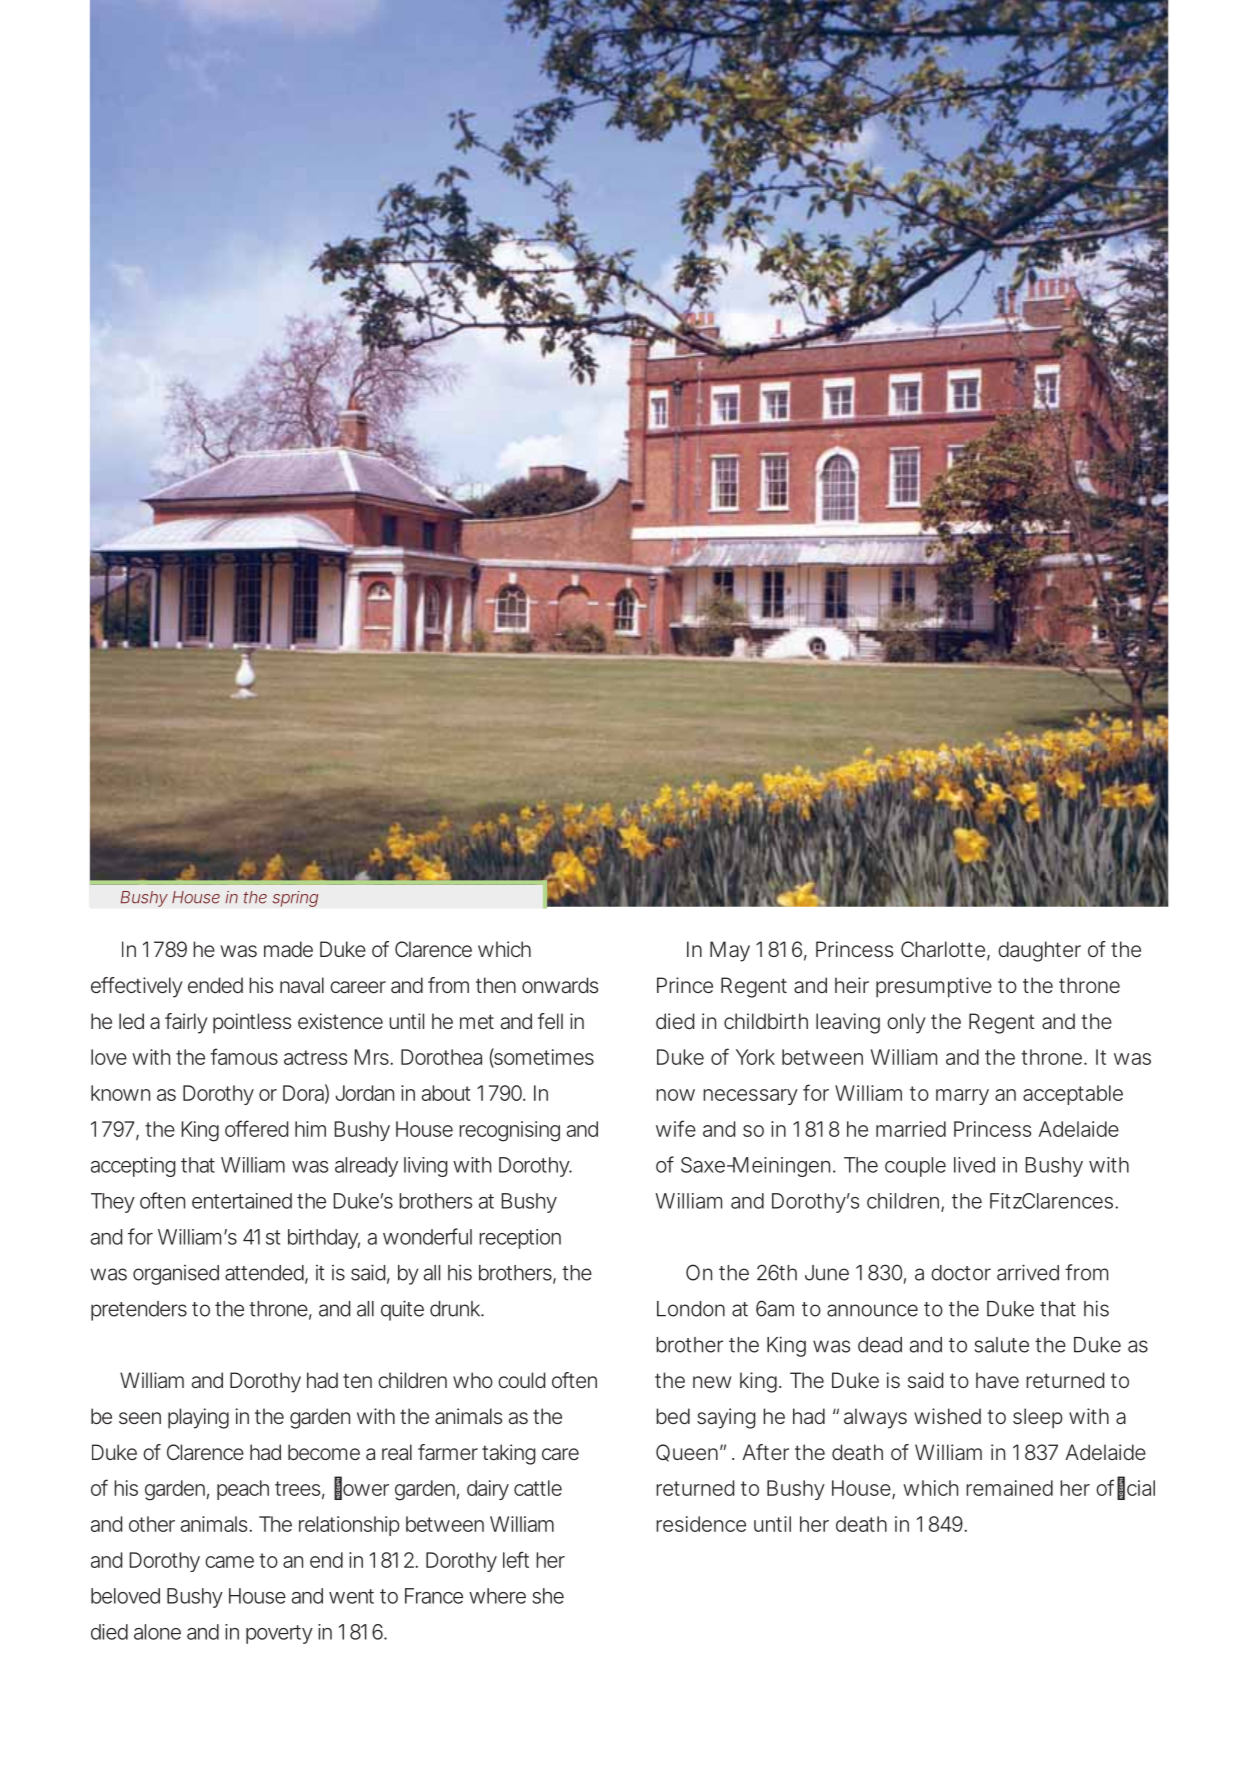  What do you see at coordinates (497, 1596) in the screenshot?
I see `where` at bounding box center [497, 1596].
